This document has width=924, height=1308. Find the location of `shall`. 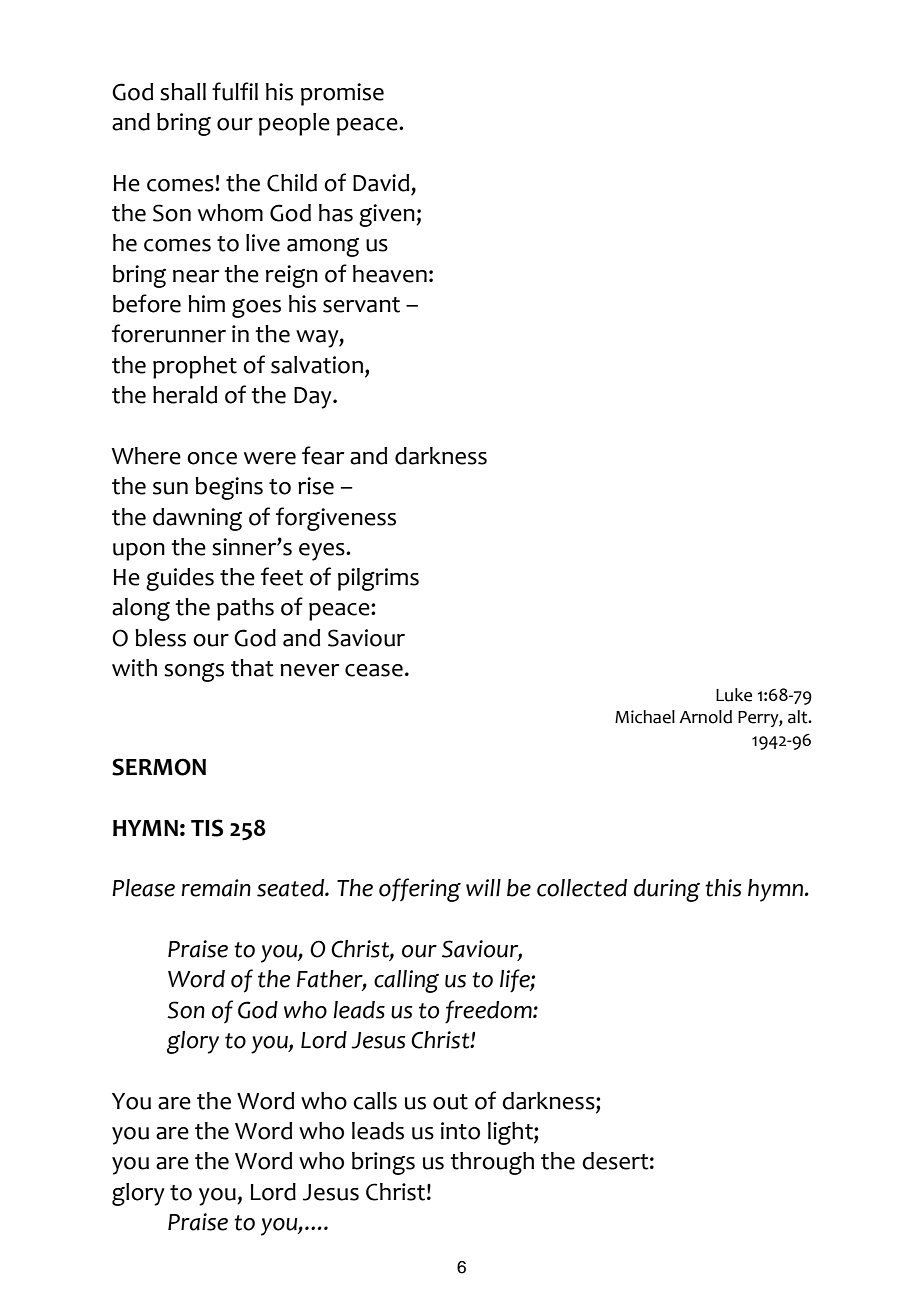

shall is located at coordinates (183, 92).
